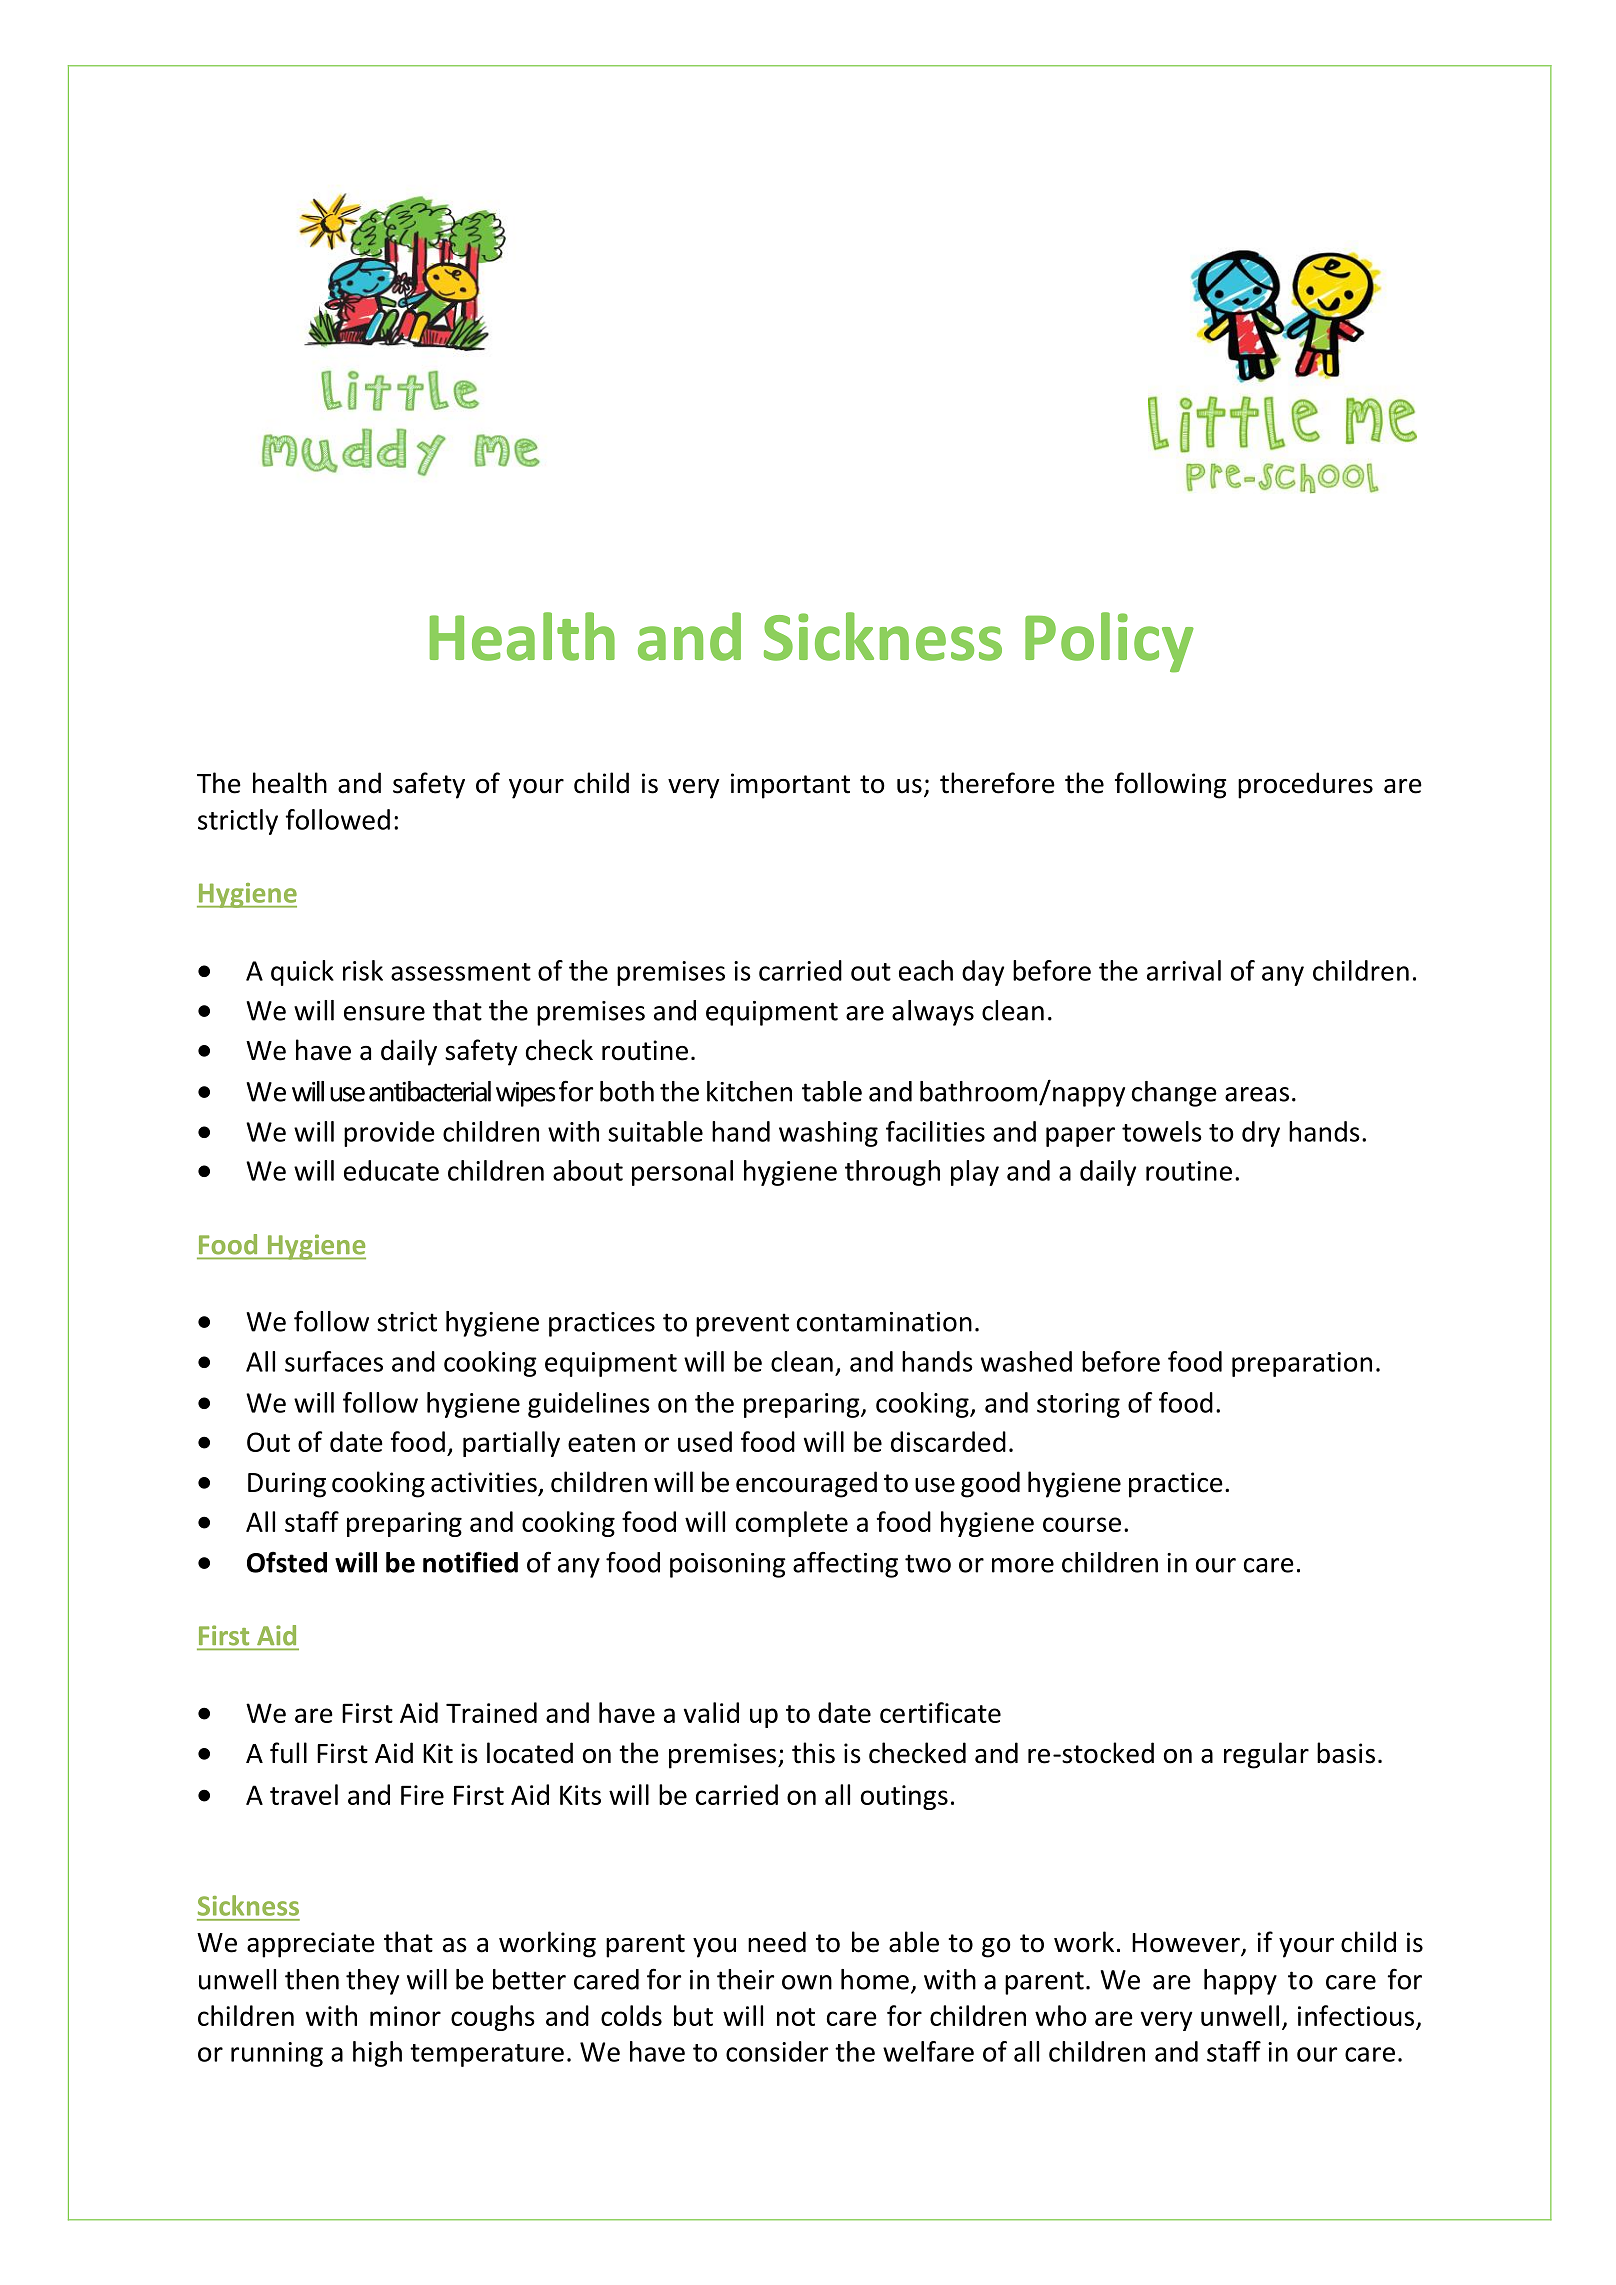 This screenshot has height=2285, width=1616. What do you see at coordinates (1109, 642) in the screenshot?
I see `Policy` at bounding box center [1109, 642].
